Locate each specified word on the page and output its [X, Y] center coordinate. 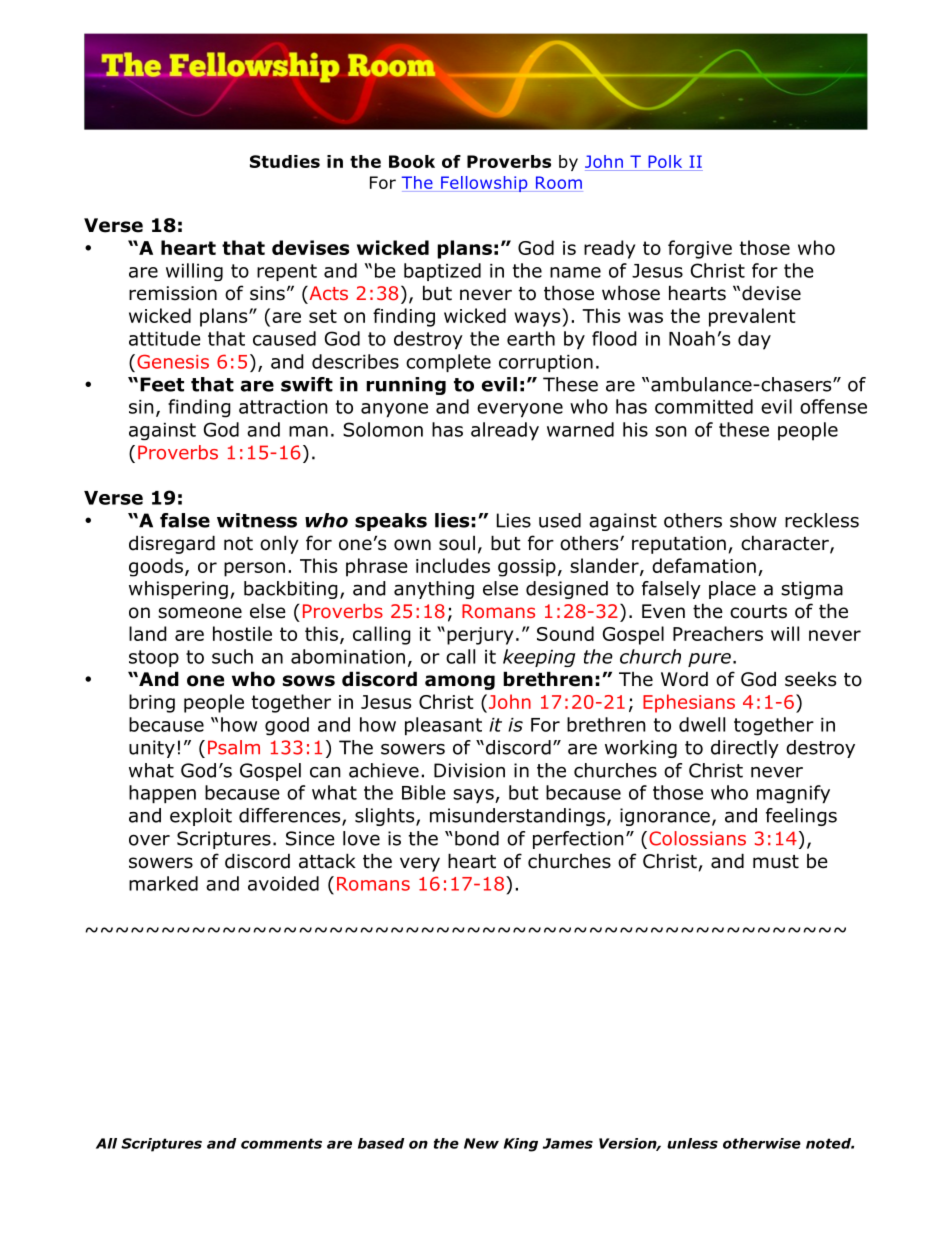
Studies [285, 161]
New [481, 1143]
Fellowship [484, 184]
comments [281, 1143]
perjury [480, 636]
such [232, 656]
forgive [700, 249]
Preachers [718, 633]
